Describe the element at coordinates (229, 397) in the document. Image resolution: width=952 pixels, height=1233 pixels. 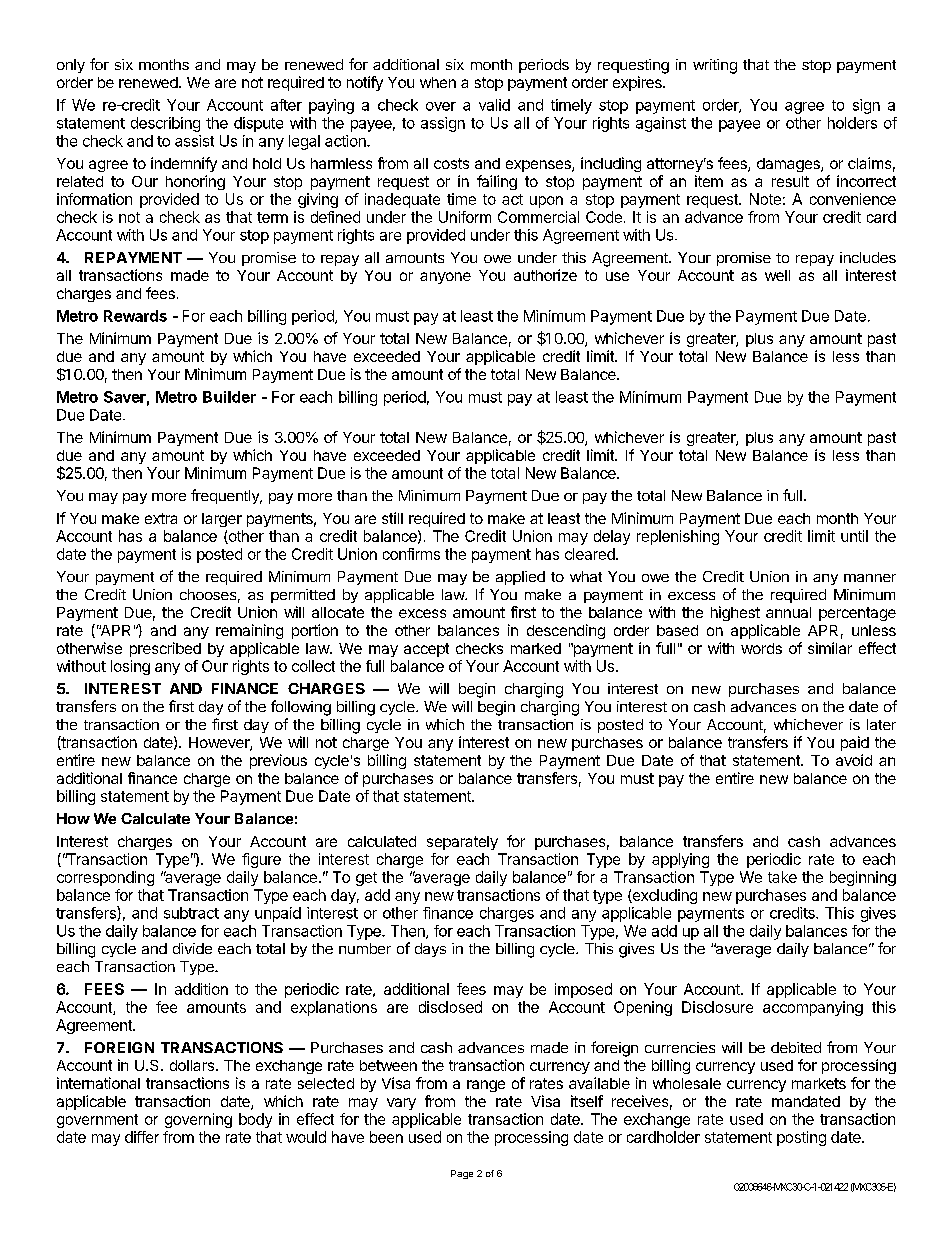
I see `Builder` at that location.
